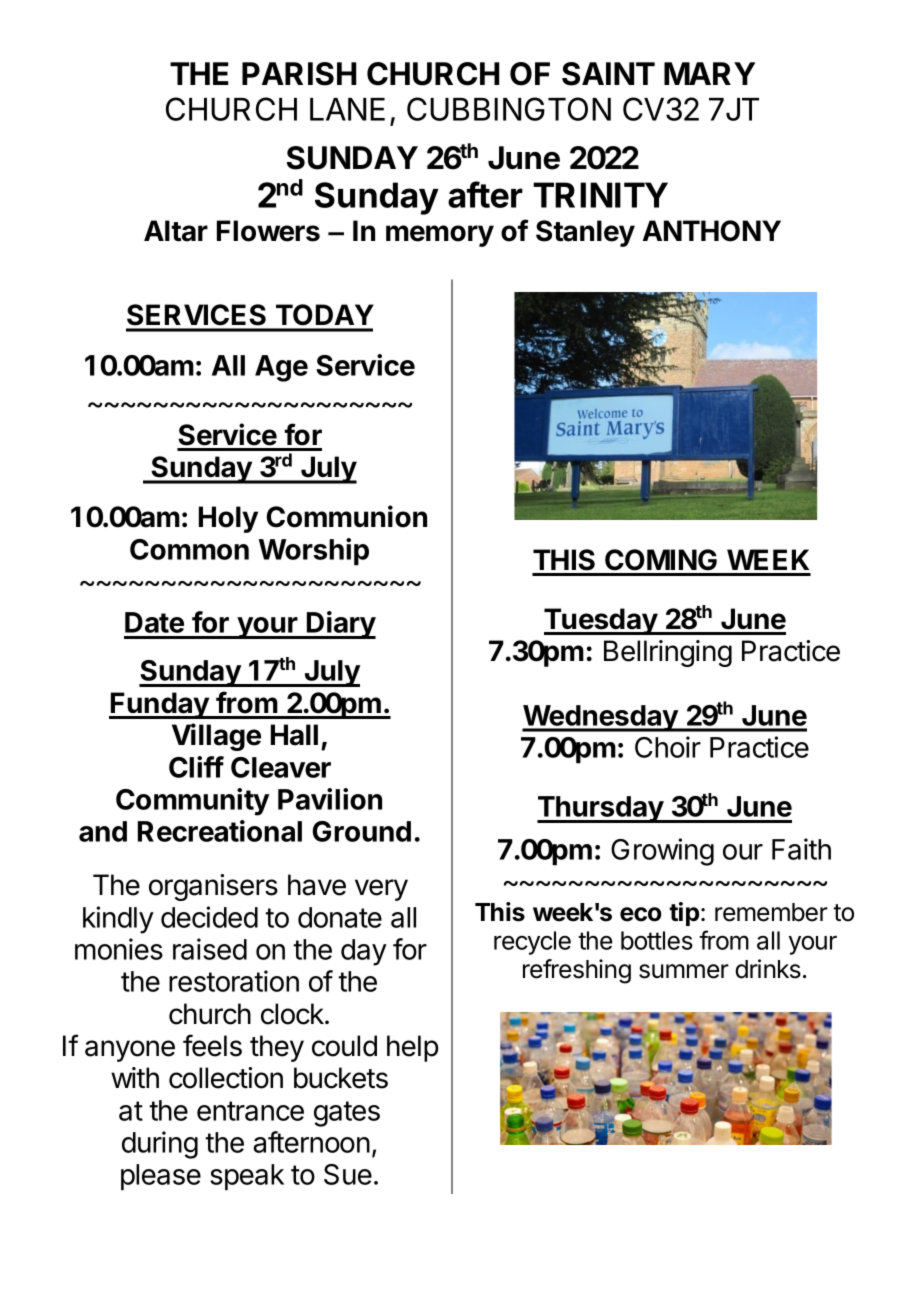 This image has height=1308, width=924. Describe the element at coordinates (160, 1145) in the image. I see `during` at that location.
